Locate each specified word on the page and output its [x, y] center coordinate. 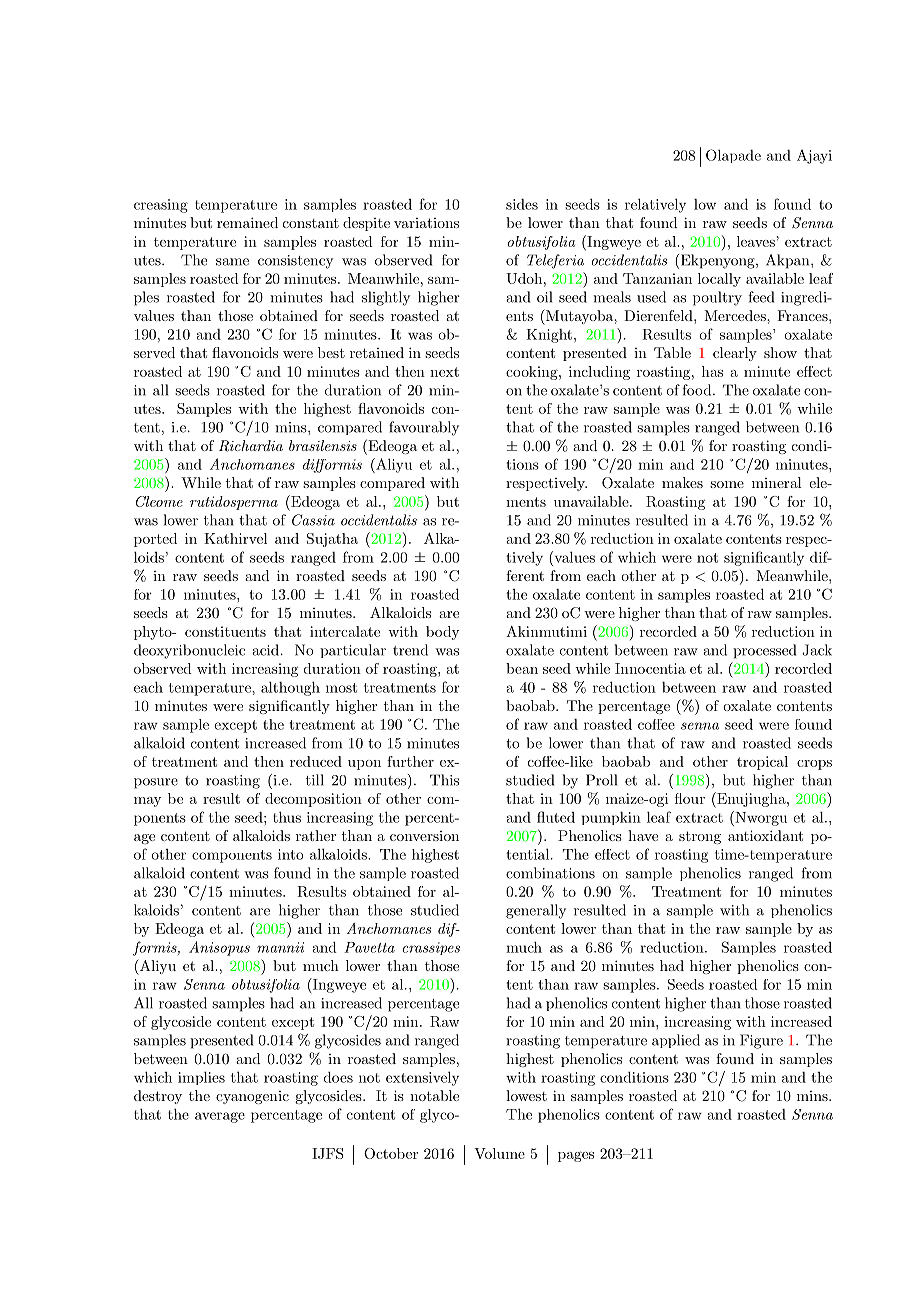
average [220, 1117]
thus [287, 817]
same [232, 262]
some [727, 484]
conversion [424, 836]
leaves [757, 241]
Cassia [313, 520]
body [442, 633]
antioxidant [765, 835]
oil [544, 297]
